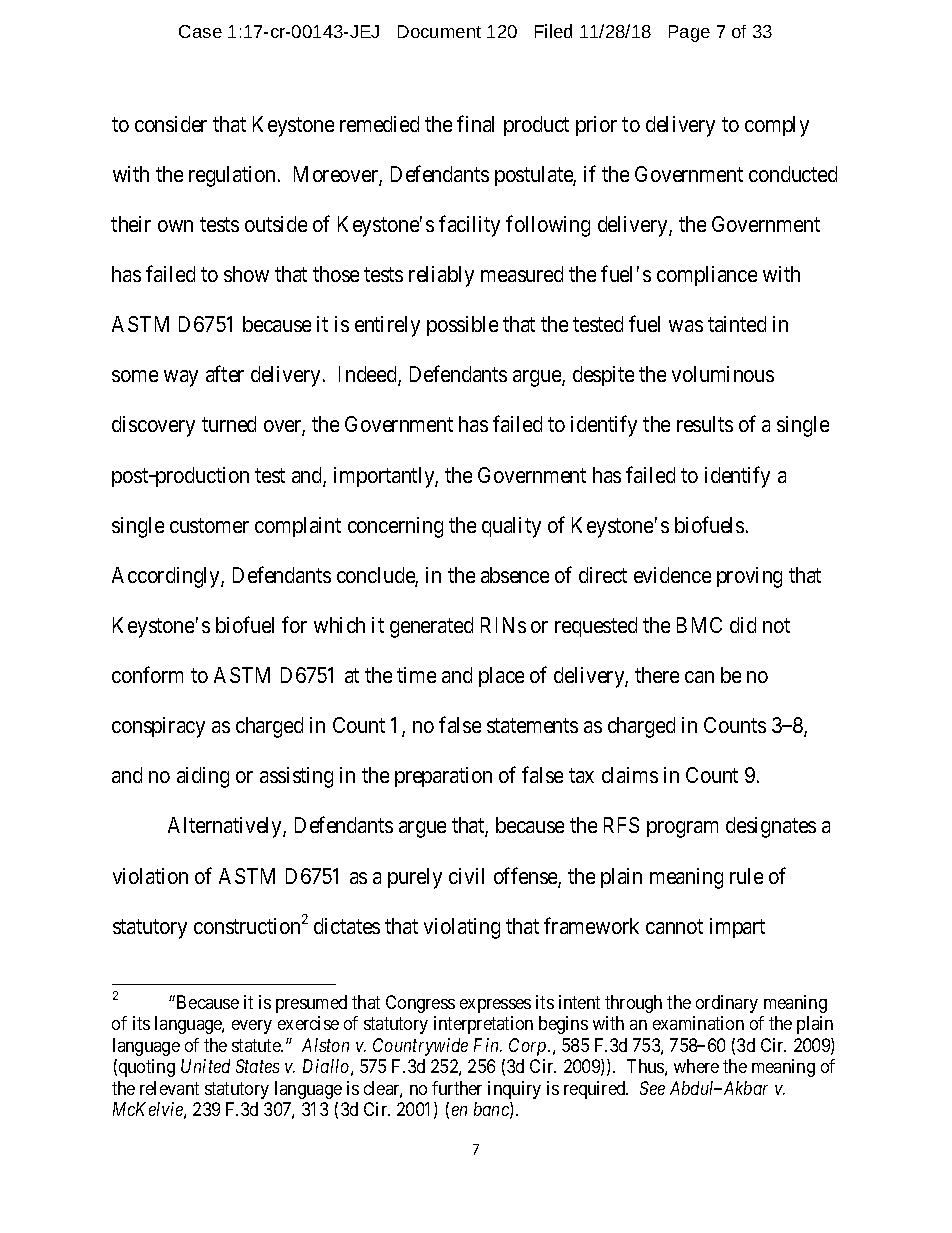 The width and height of the screenshot is (952, 1233). Describe the element at coordinates (205, 1066) in the screenshot. I see `United` at that location.
